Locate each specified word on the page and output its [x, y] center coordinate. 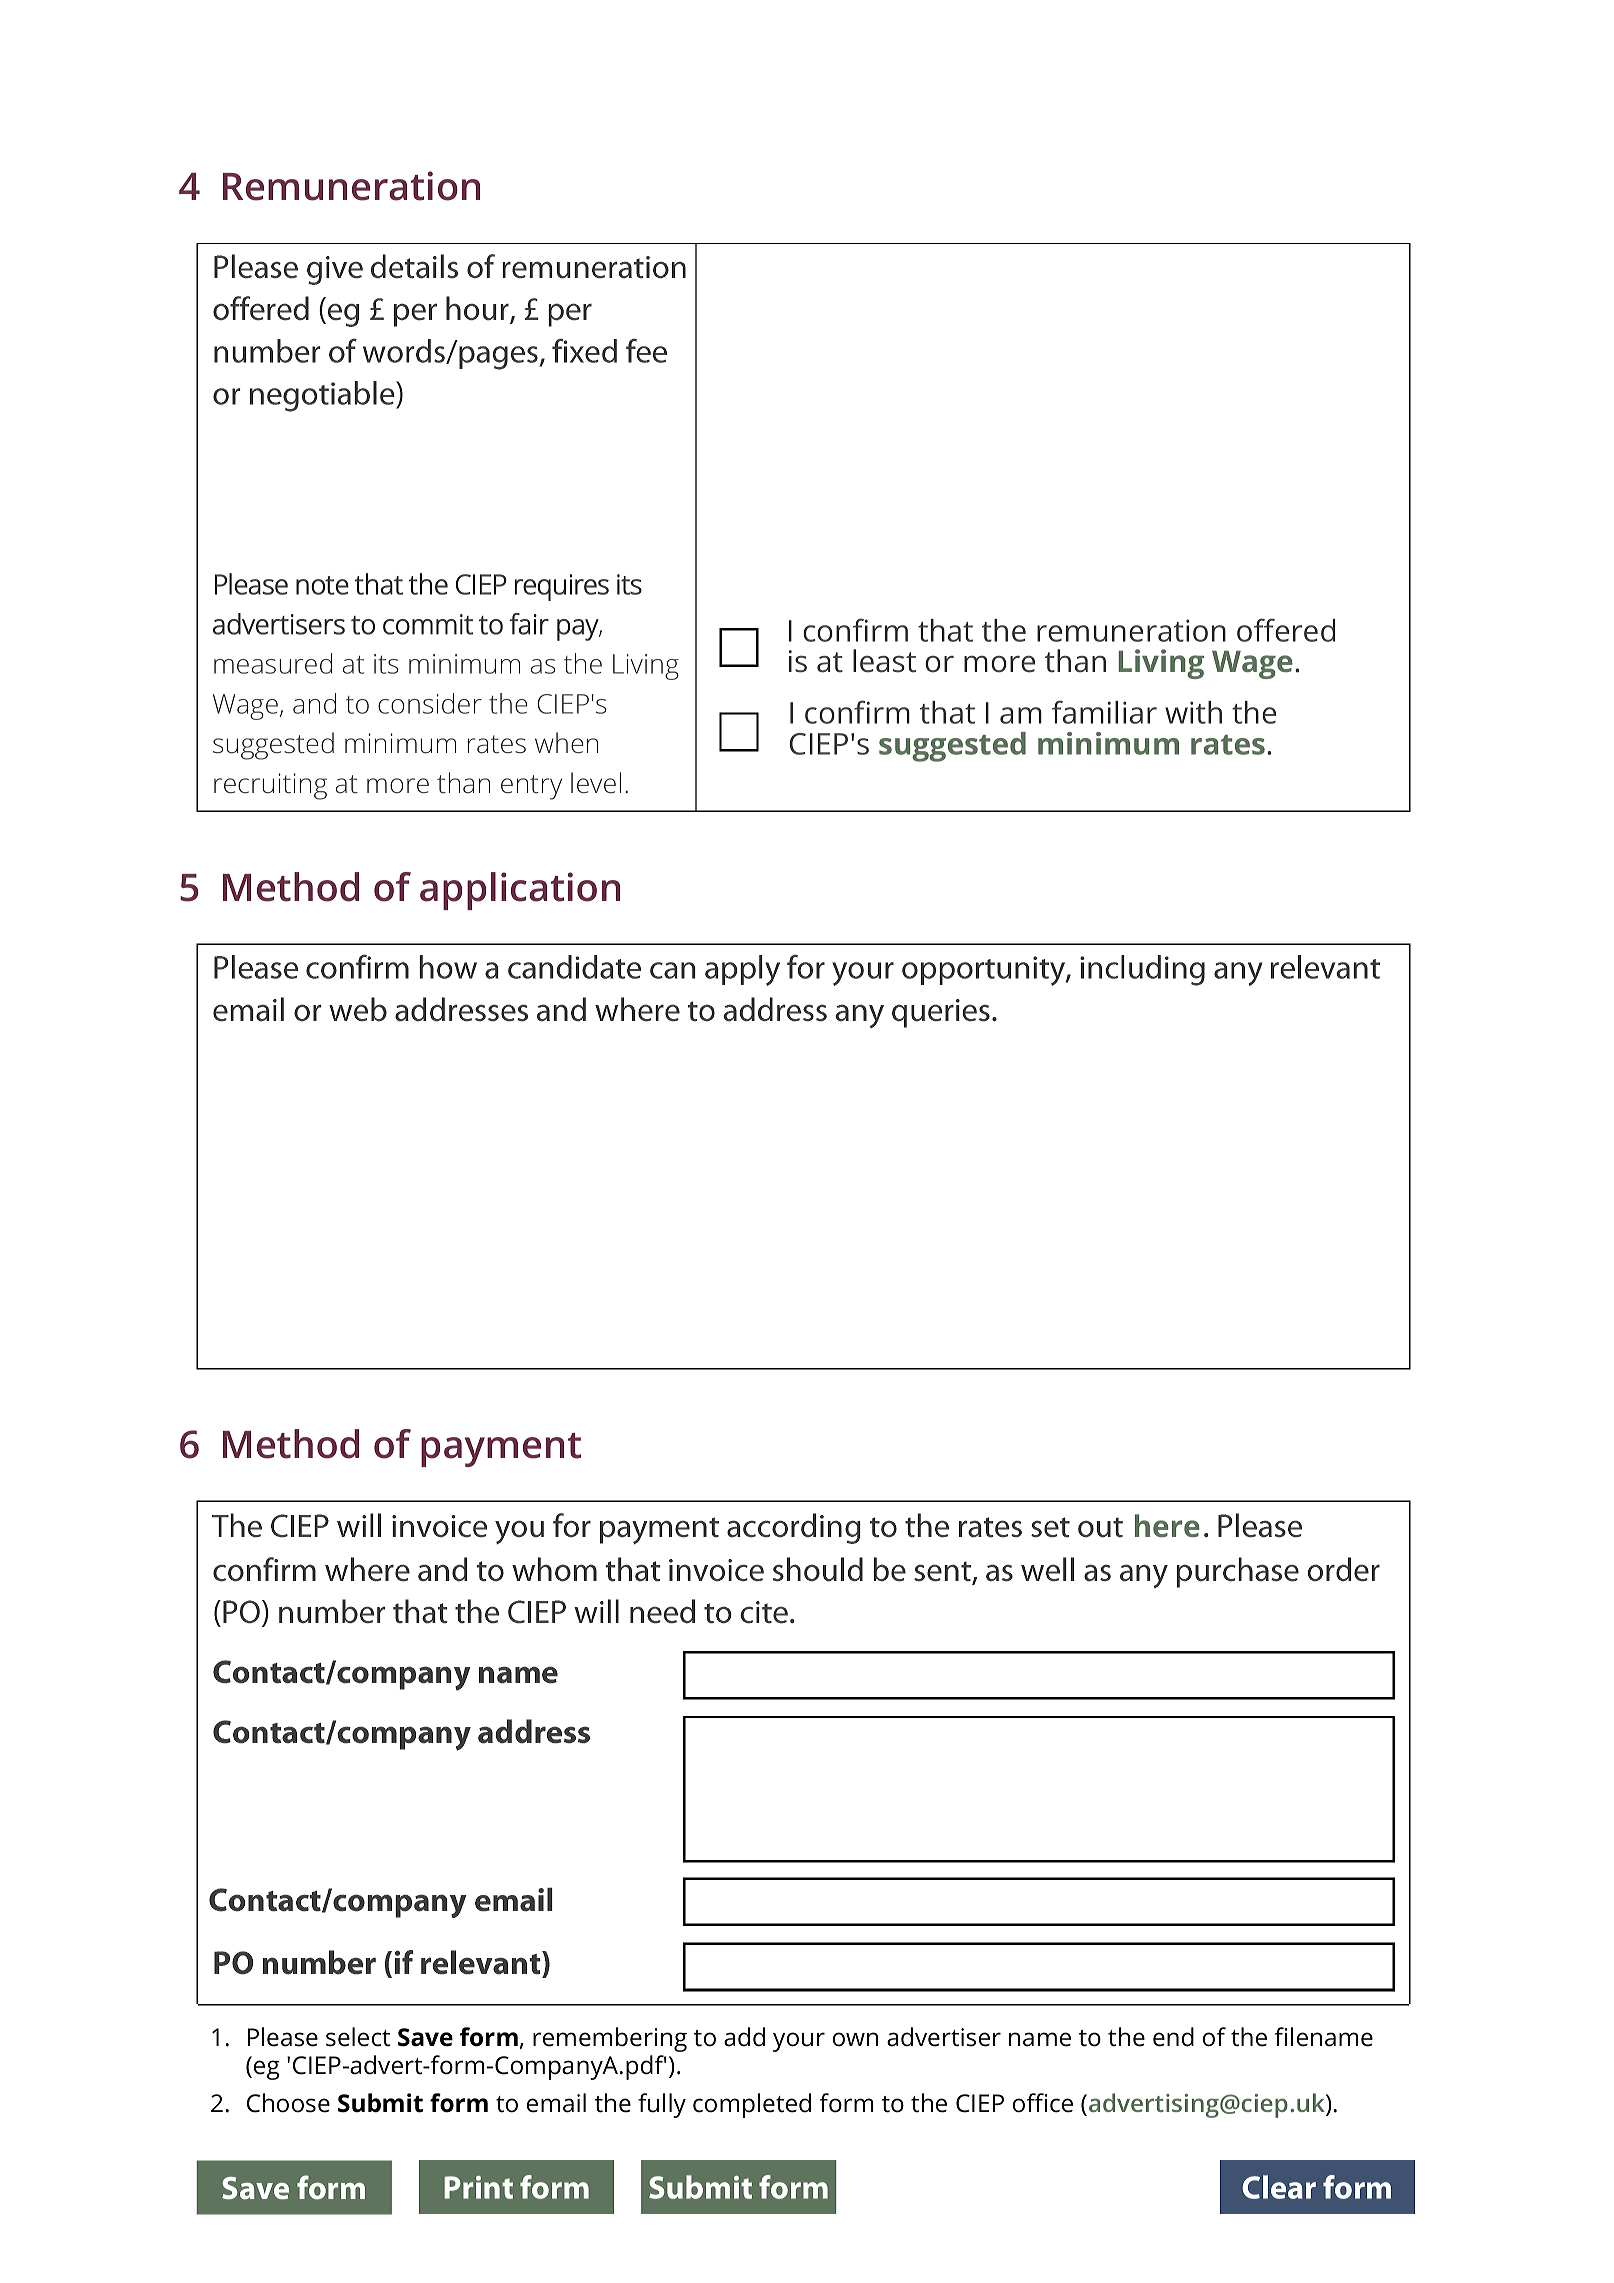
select [358, 2037]
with [1193, 712]
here [1167, 1525]
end [1173, 2037]
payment [501, 1450]
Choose [288, 2103]
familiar [1104, 712]
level [596, 782]
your [799, 2042]
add [744, 2037]
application [520, 891]
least [884, 661]
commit [428, 624]
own [855, 2039]
